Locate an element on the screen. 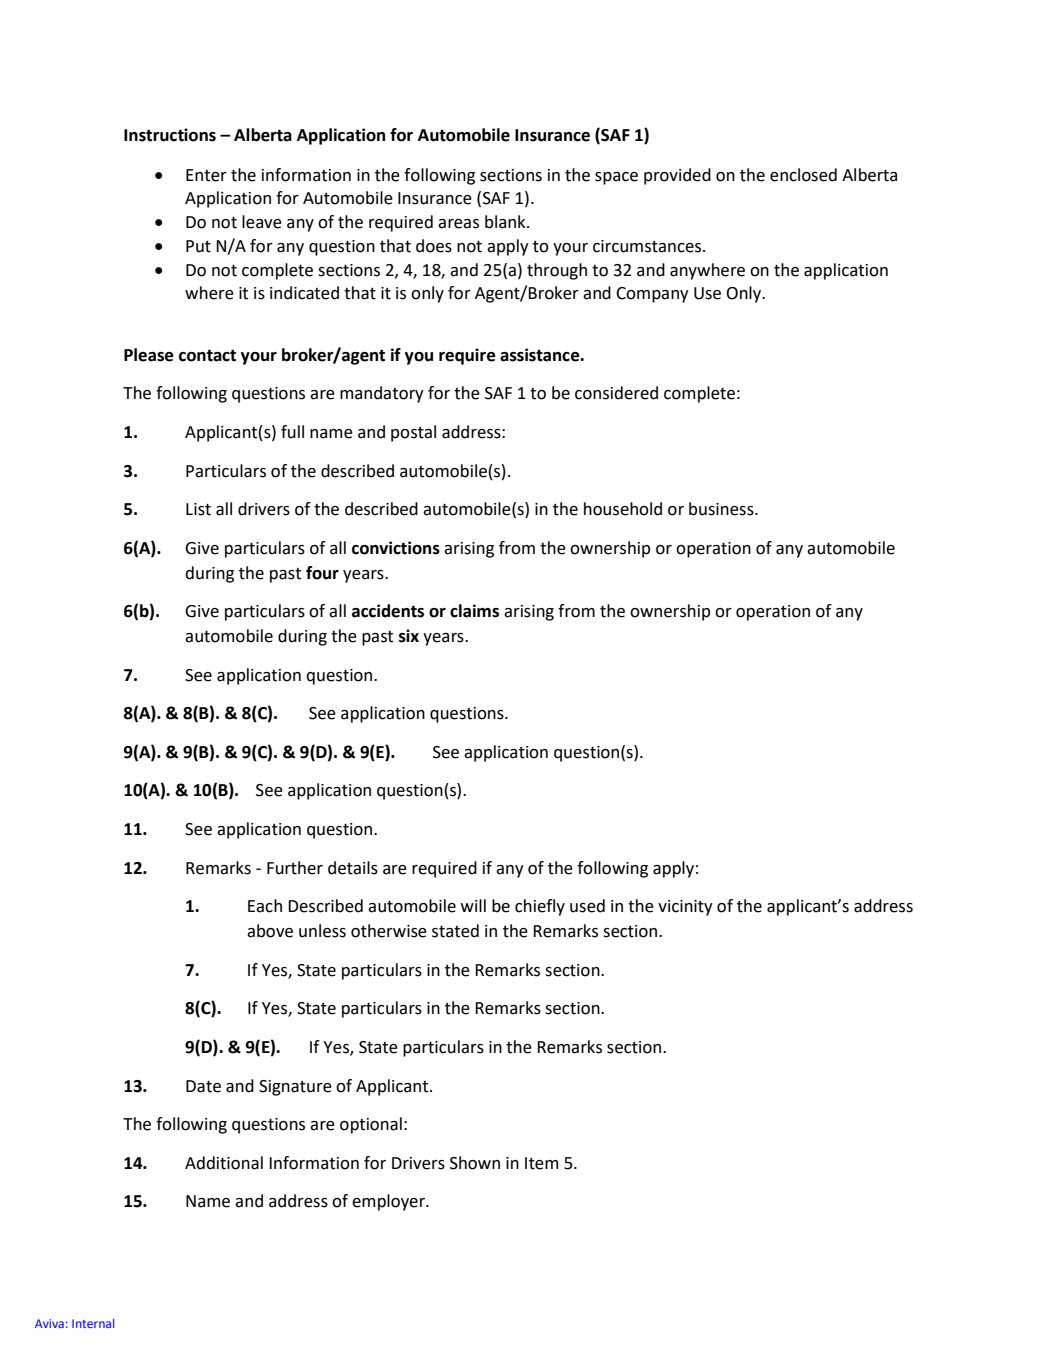 This screenshot has height=1359, width=1050. otherwise is located at coordinates (389, 931).
